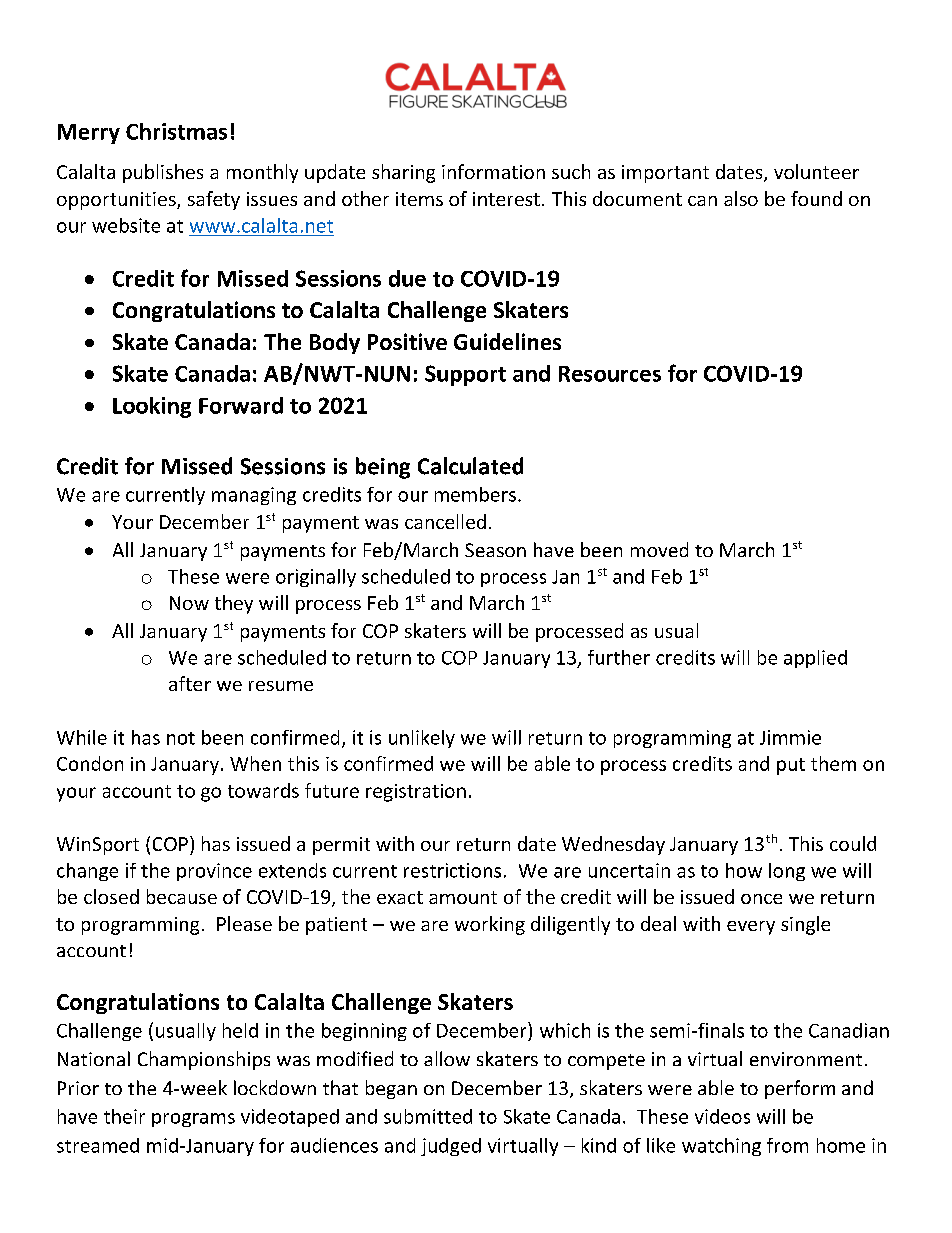 The height and width of the screenshot is (1233, 952). Describe the element at coordinates (495, 550) in the screenshot. I see `Season` at that location.
